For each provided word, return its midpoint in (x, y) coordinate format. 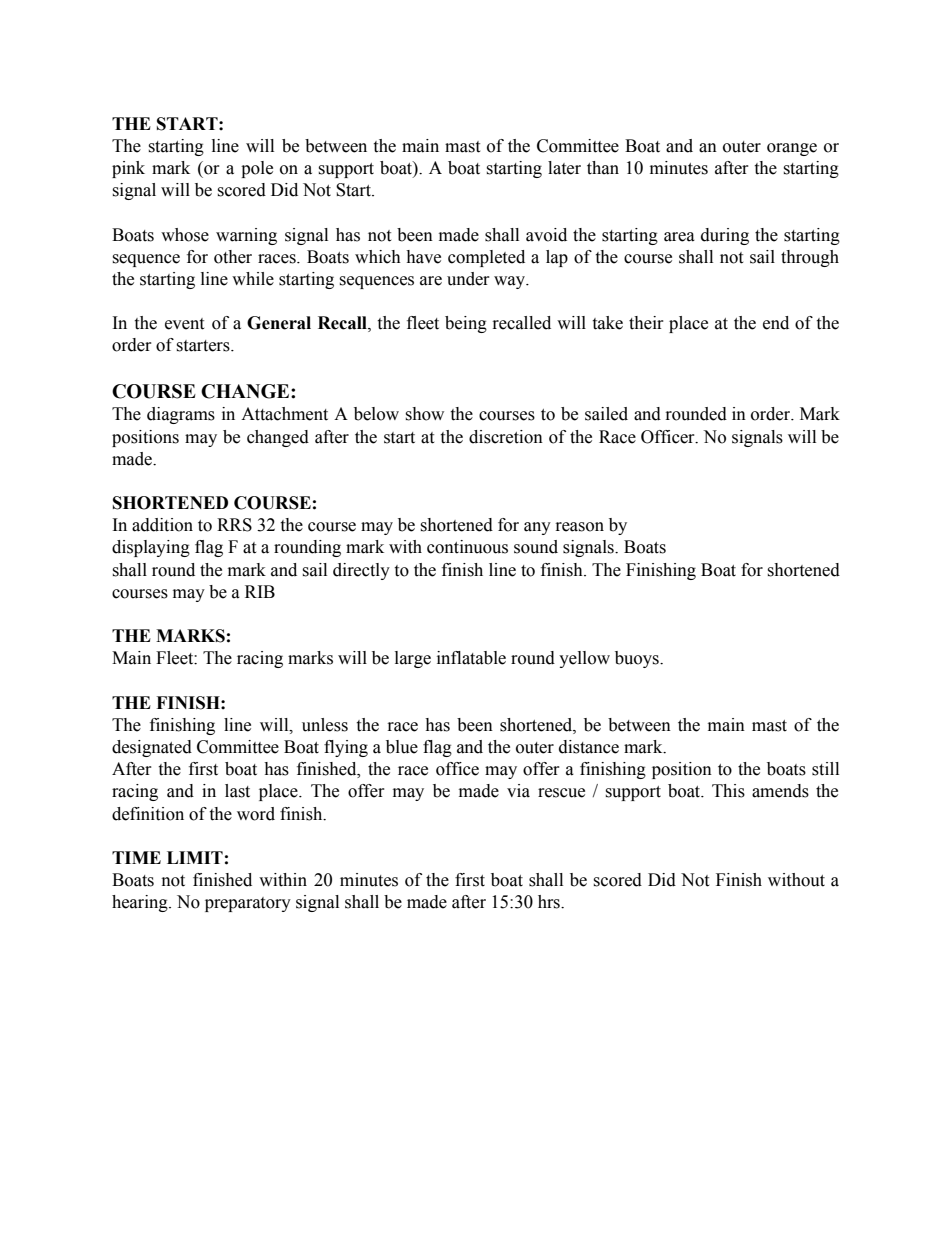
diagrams (181, 415)
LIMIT (195, 857)
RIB (260, 591)
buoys (638, 659)
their (646, 323)
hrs (550, 902)
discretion (506, 437)
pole (257, 169)
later (564, 168)
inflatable (471, 658)
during (725, 236)
